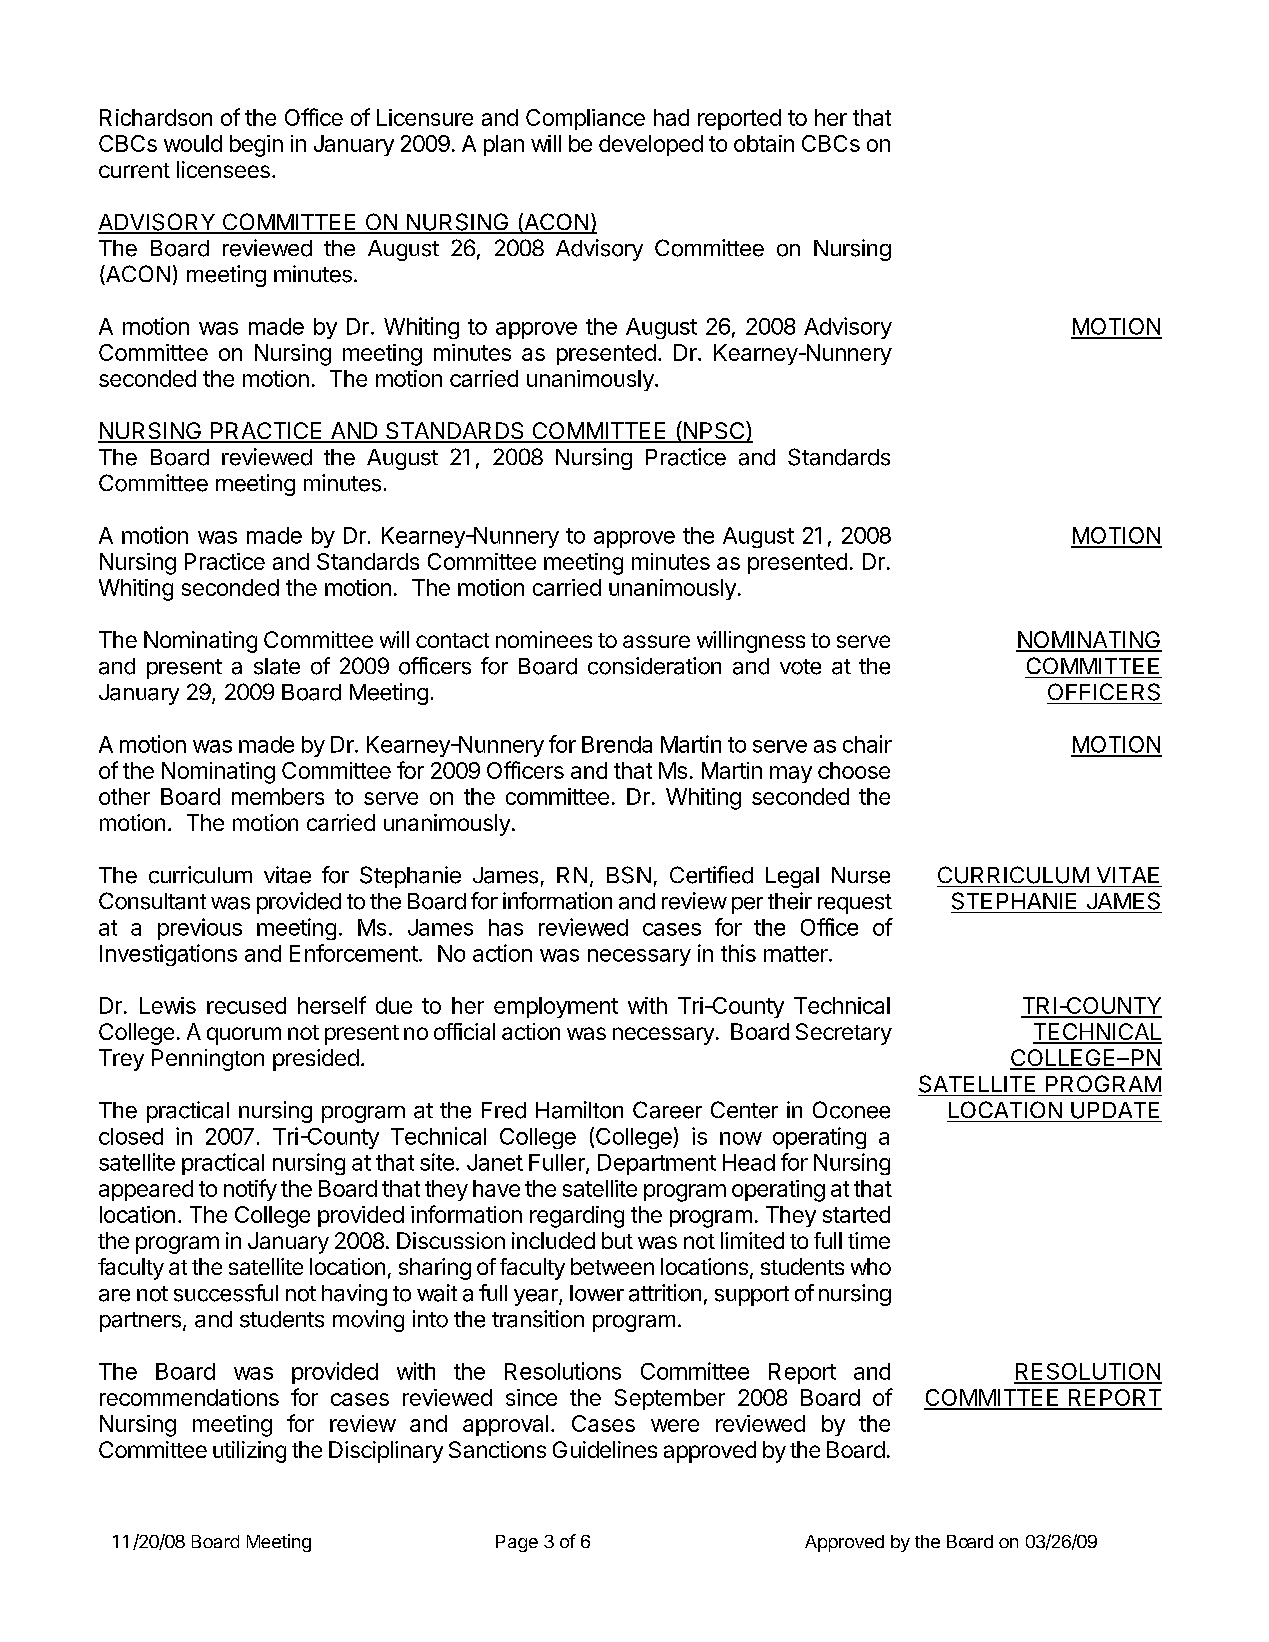 The image size is (1269, 1642). What do you see at coordinates (278, 796) in the screenshot?
I see `members` at bounding box center [278, 796].
